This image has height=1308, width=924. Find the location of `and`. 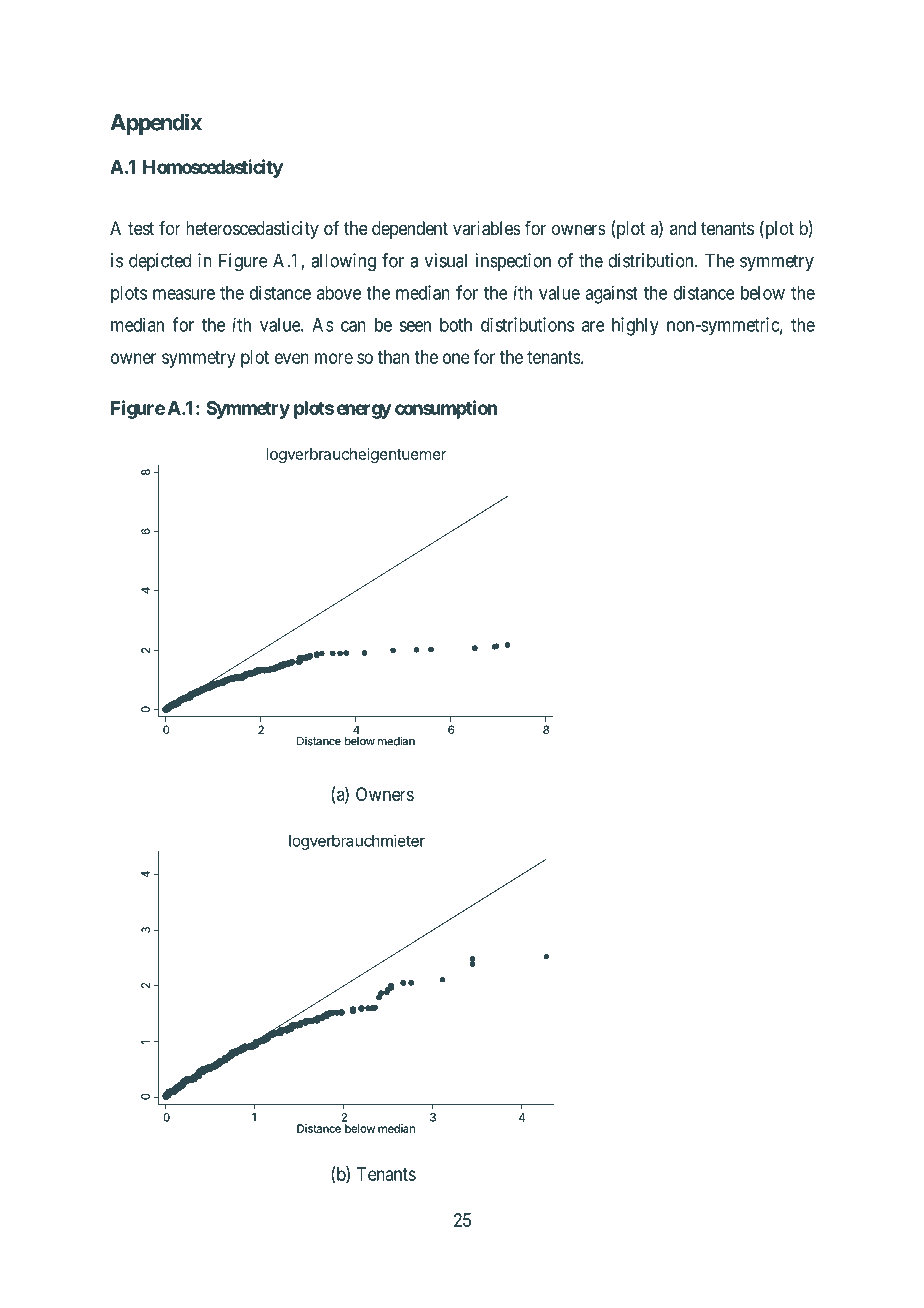

and is located at coordinates (683, 228).
